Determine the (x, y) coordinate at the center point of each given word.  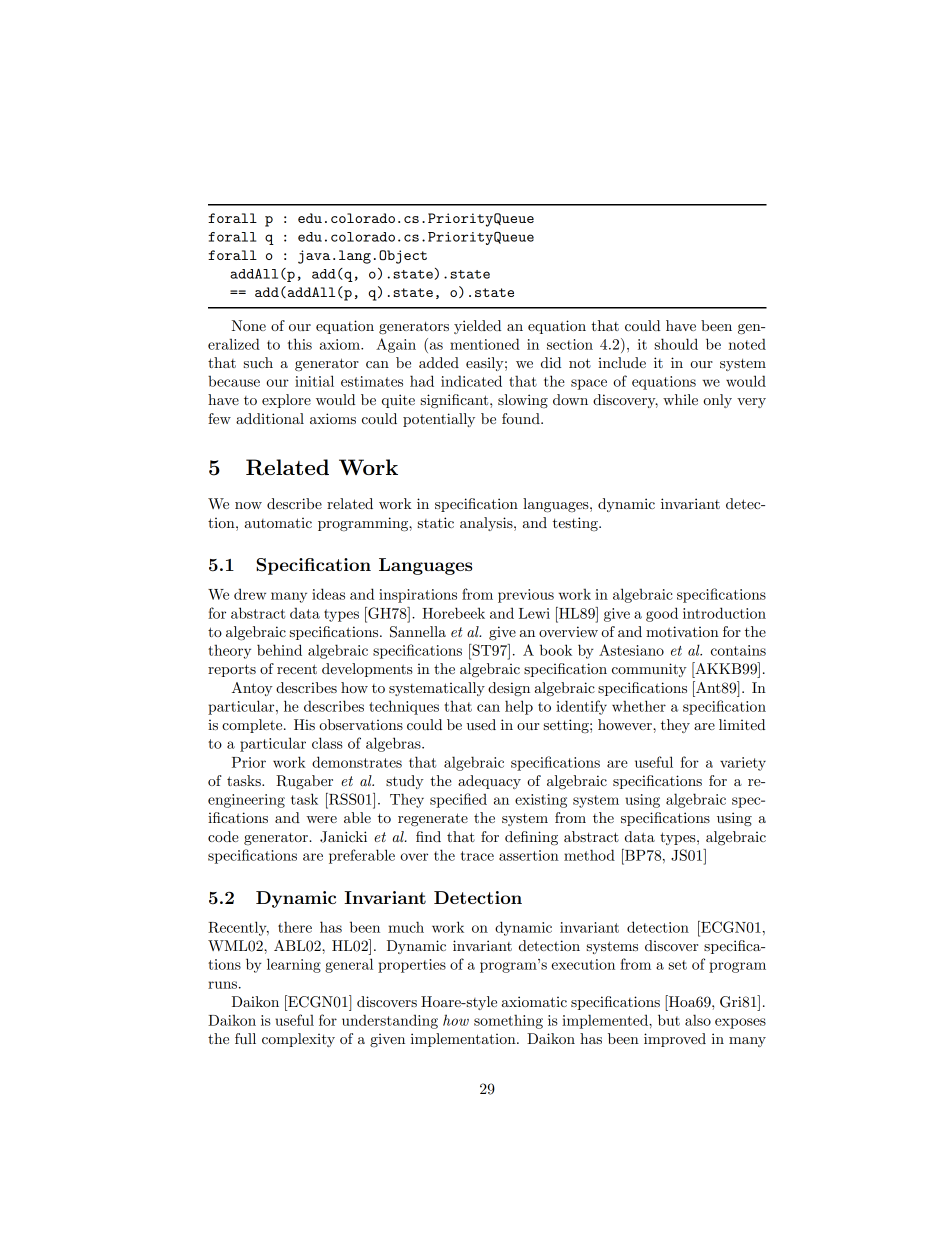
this (300, 344)
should (676, 344)
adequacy (489, 782)
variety (743, 764)
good (662, 614)
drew (250, 594)
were (321, 819)
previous (526, 596)
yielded (477, 327)
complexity (298, 1040)
